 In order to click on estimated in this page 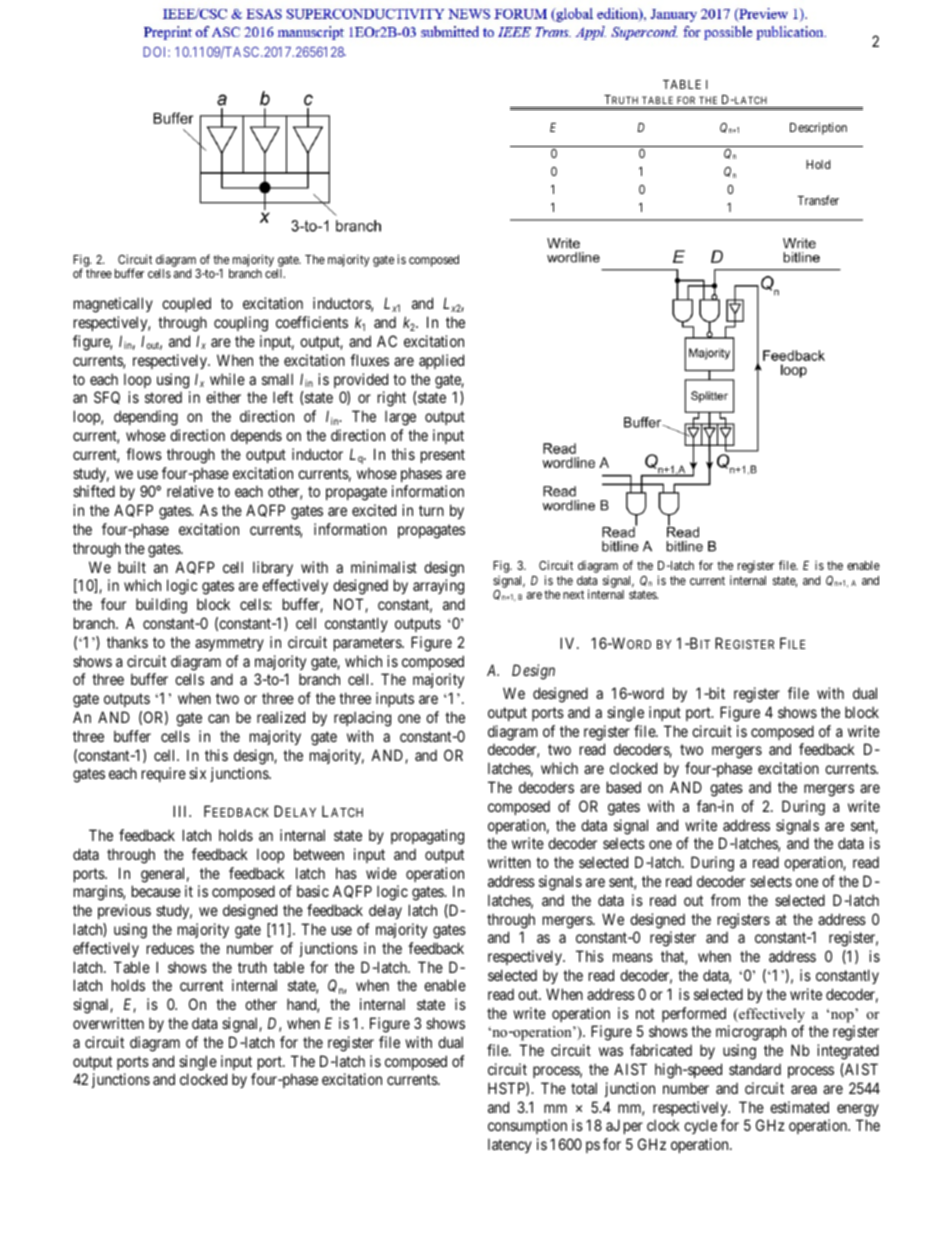, I will do `click(799, 1107)`.
